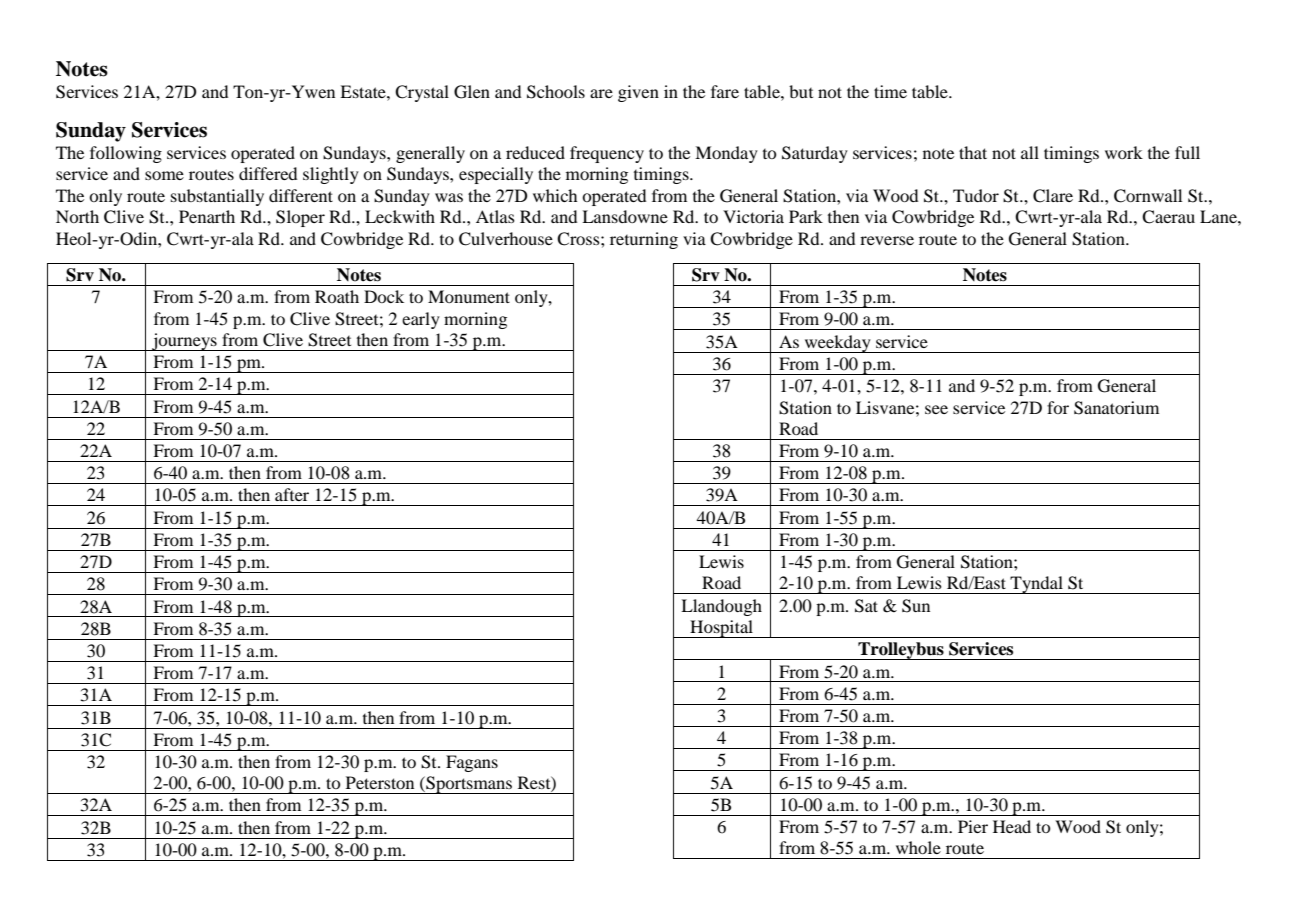 This screenshot has height=924, width=1308. What do you see at coordinates (973, 826) in the screenshot?
I see `Pier` at bounding box center [973, 826].
